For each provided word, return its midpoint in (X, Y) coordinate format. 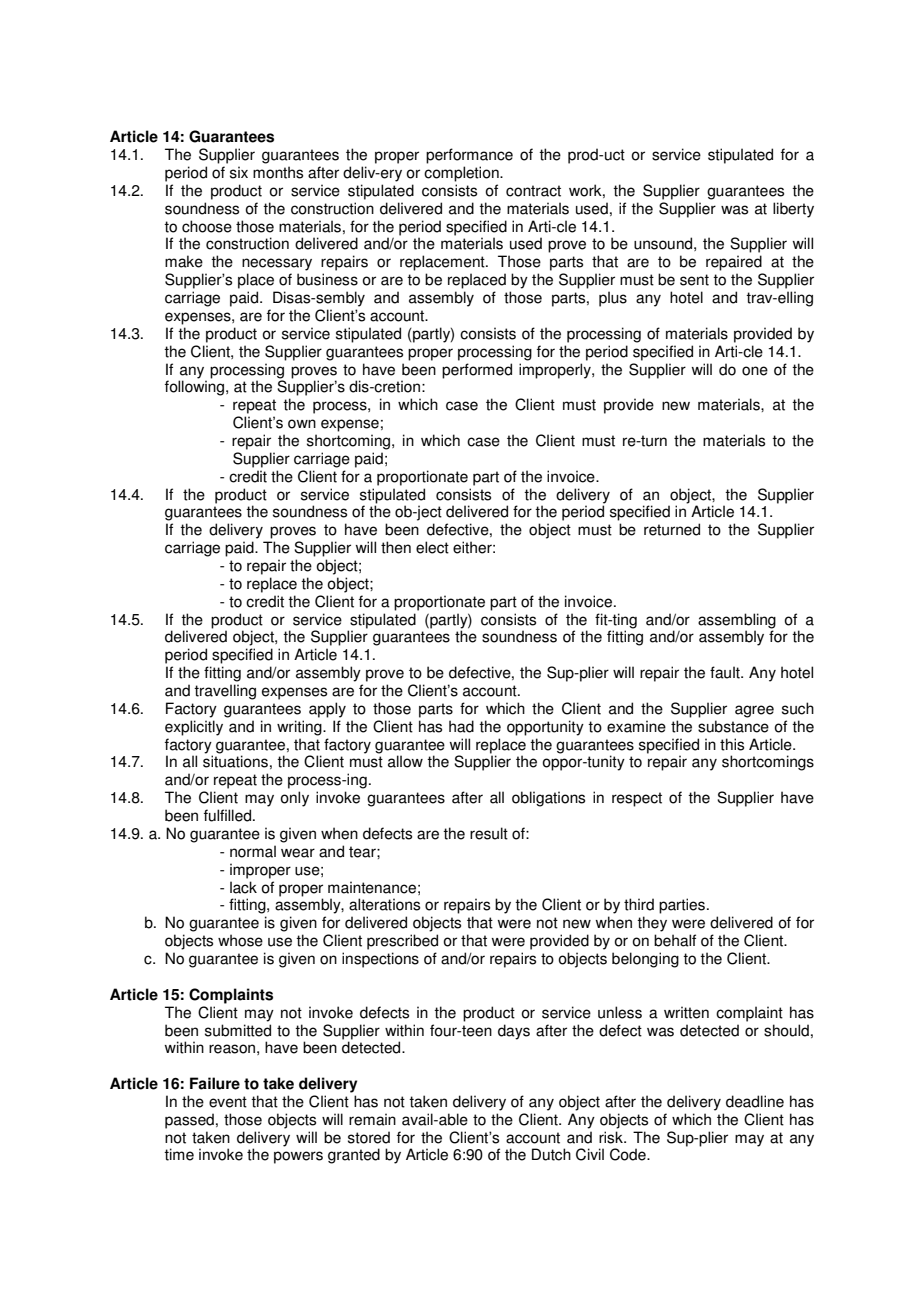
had (461, 726)
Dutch (551, 1154)
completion (462, 174)
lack (243, 887)
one (755, 371)
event (228, 1102)
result (489, 833)
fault (726, 672)
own (302, 424)
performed (477, 371)
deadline (755, 1101)
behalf (675, 940)
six (239, 172)
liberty (793, 210)
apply (327, 710)
